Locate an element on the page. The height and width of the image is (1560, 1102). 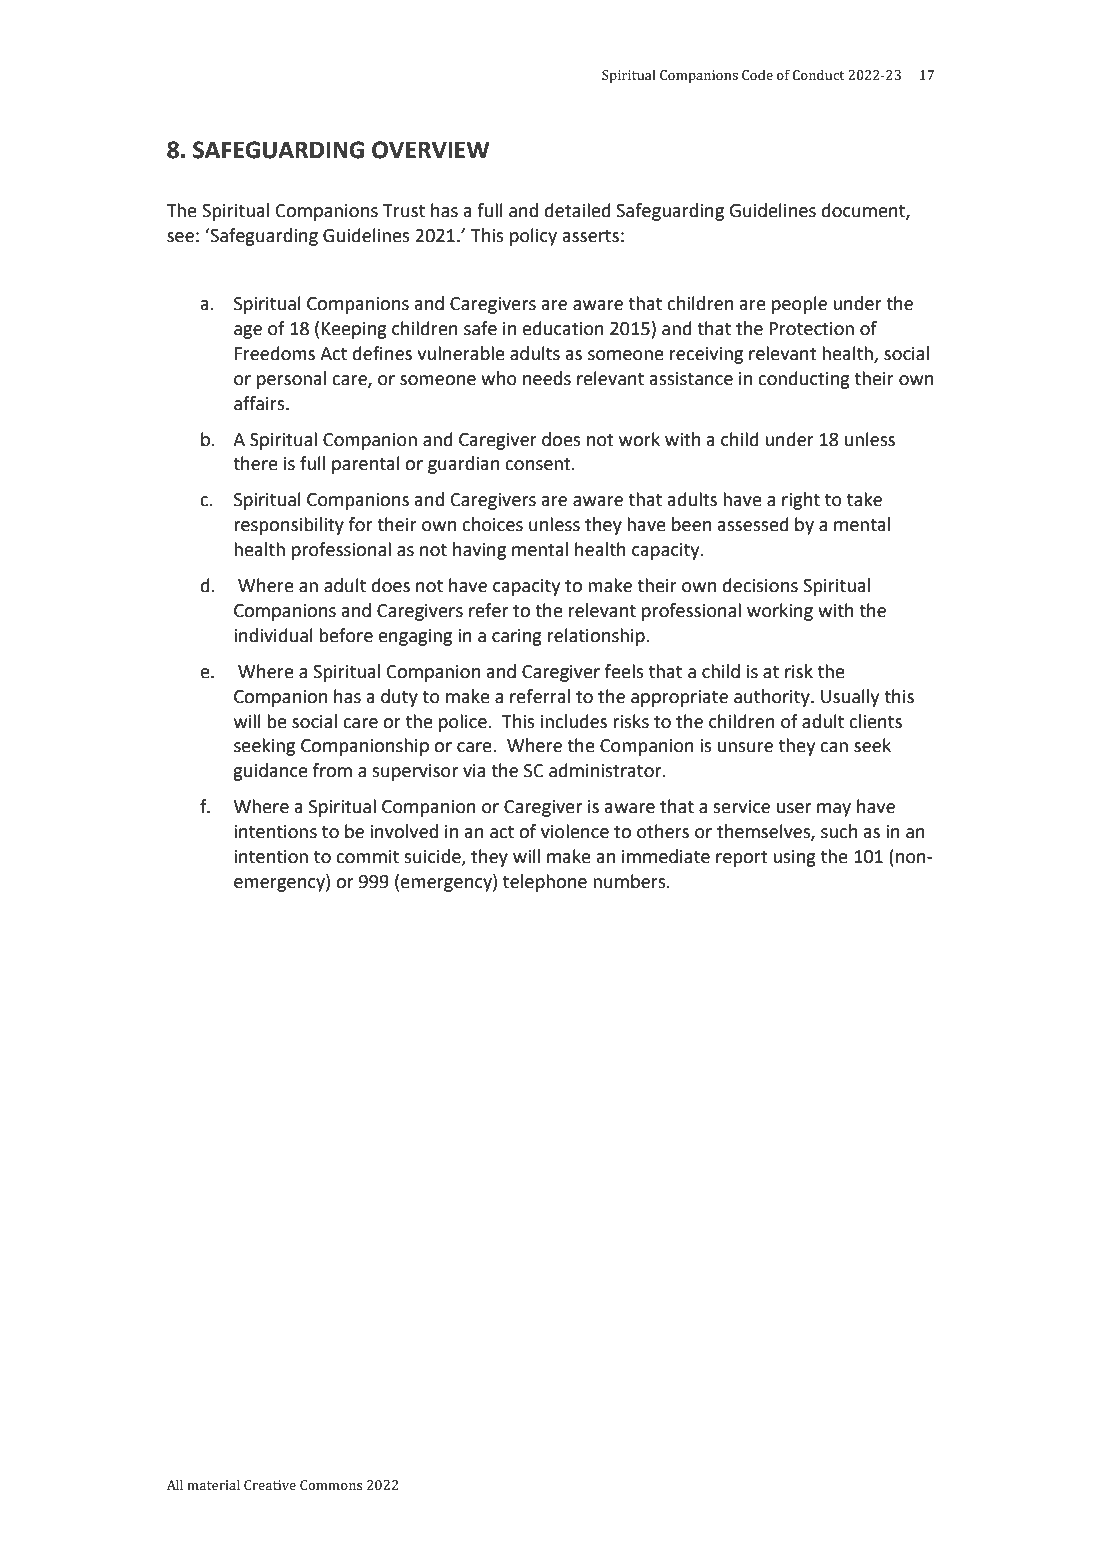
Commons is located at coordinates (331, 1485).
